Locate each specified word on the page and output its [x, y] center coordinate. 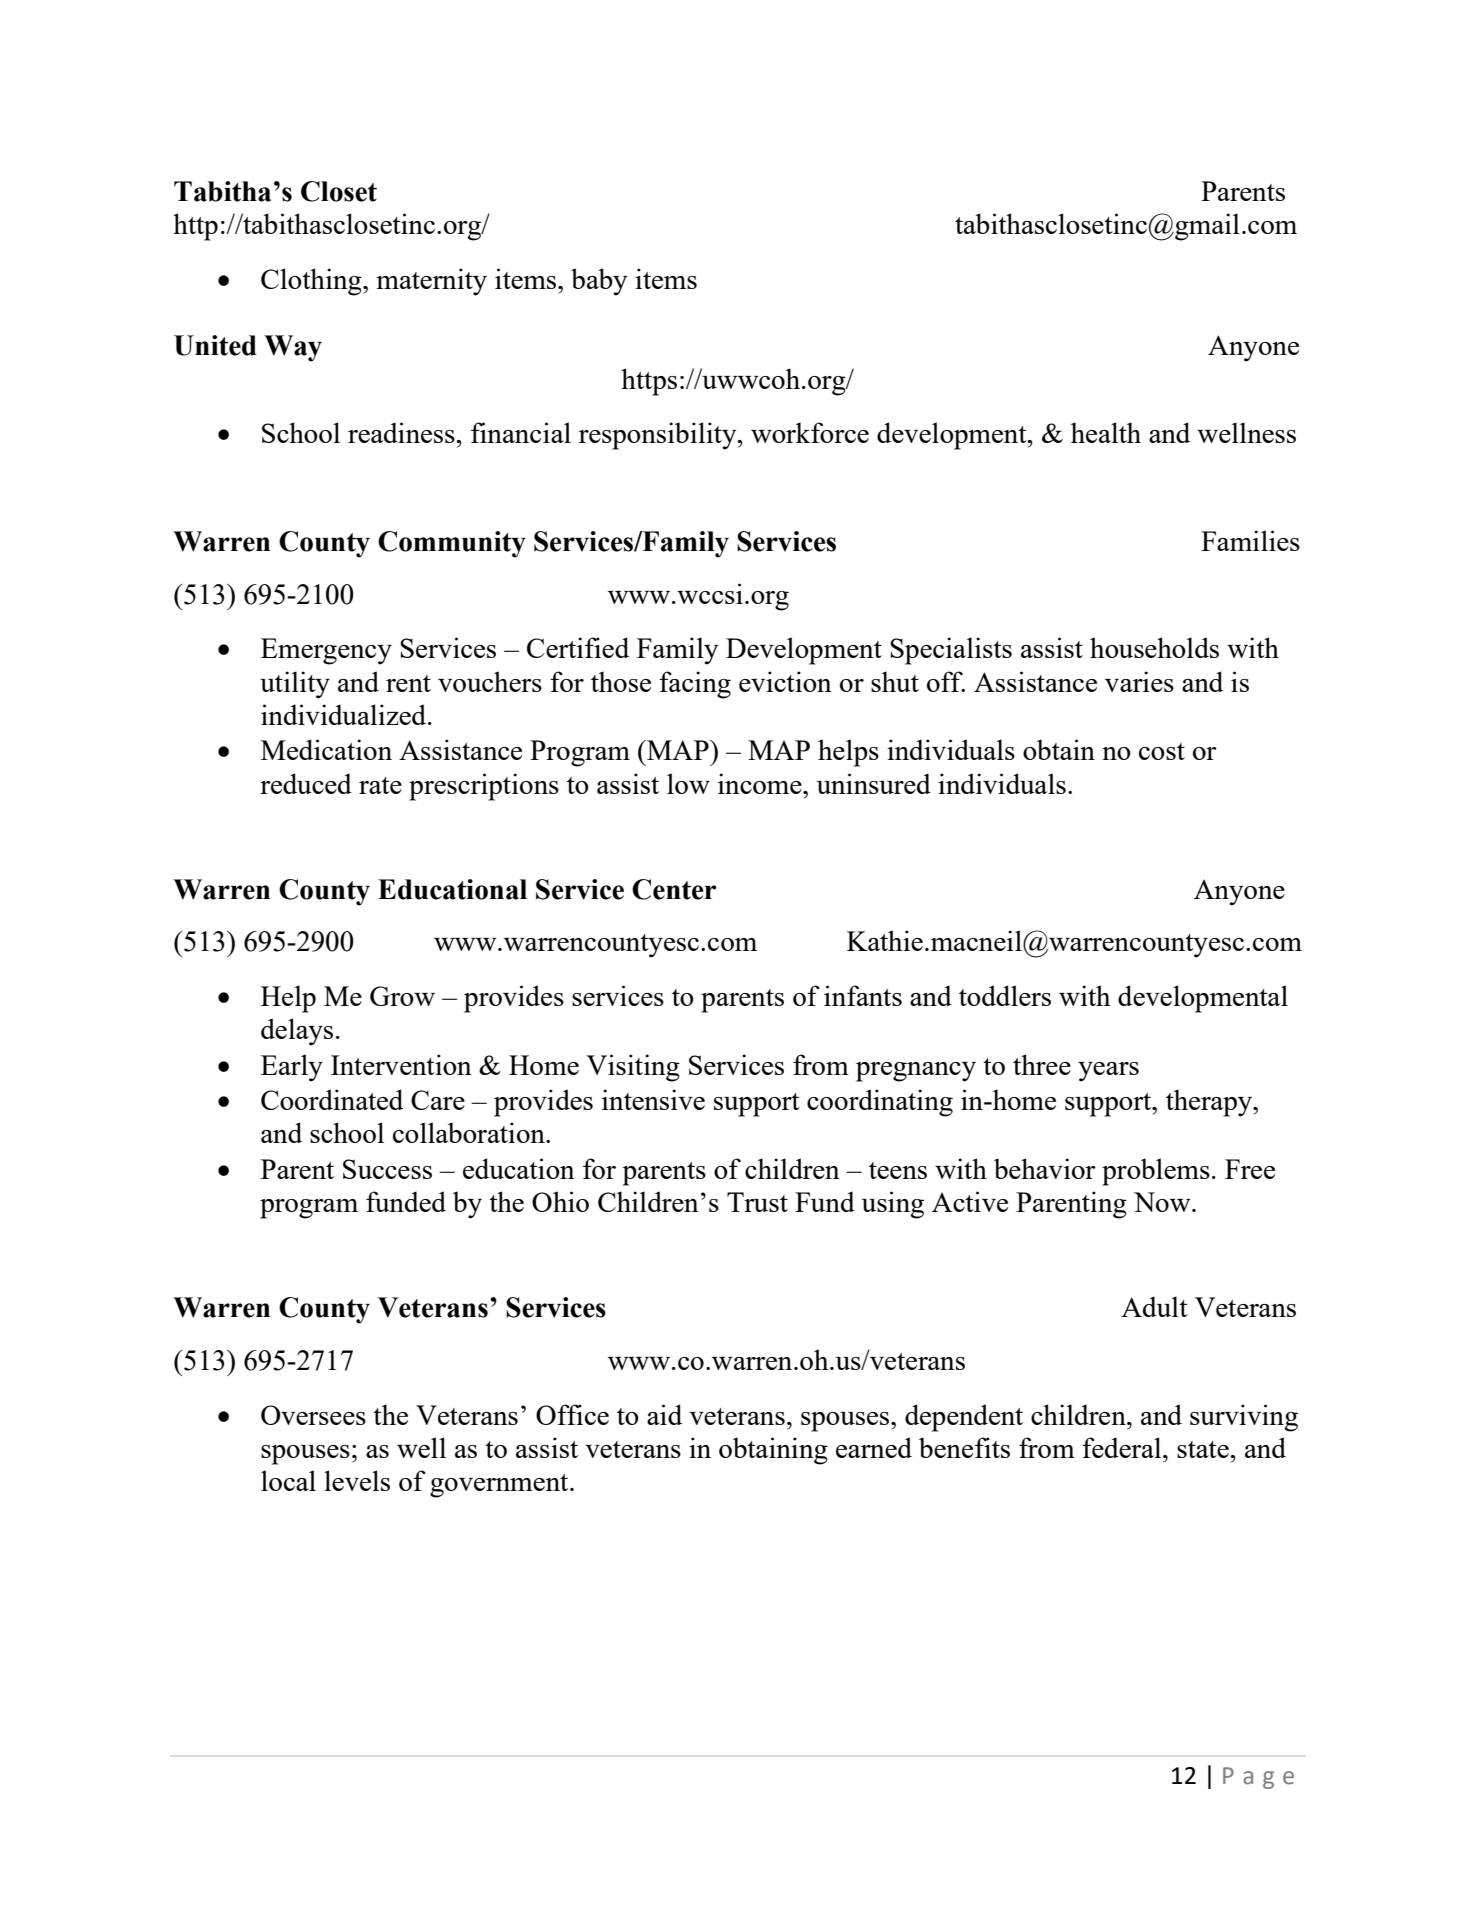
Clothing [312, 282]
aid [664, 1414]
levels [357, 1480]
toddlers [1005, 995]
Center [674, 889]
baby [599, 282]
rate [380, 785]
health [1106, 432]
